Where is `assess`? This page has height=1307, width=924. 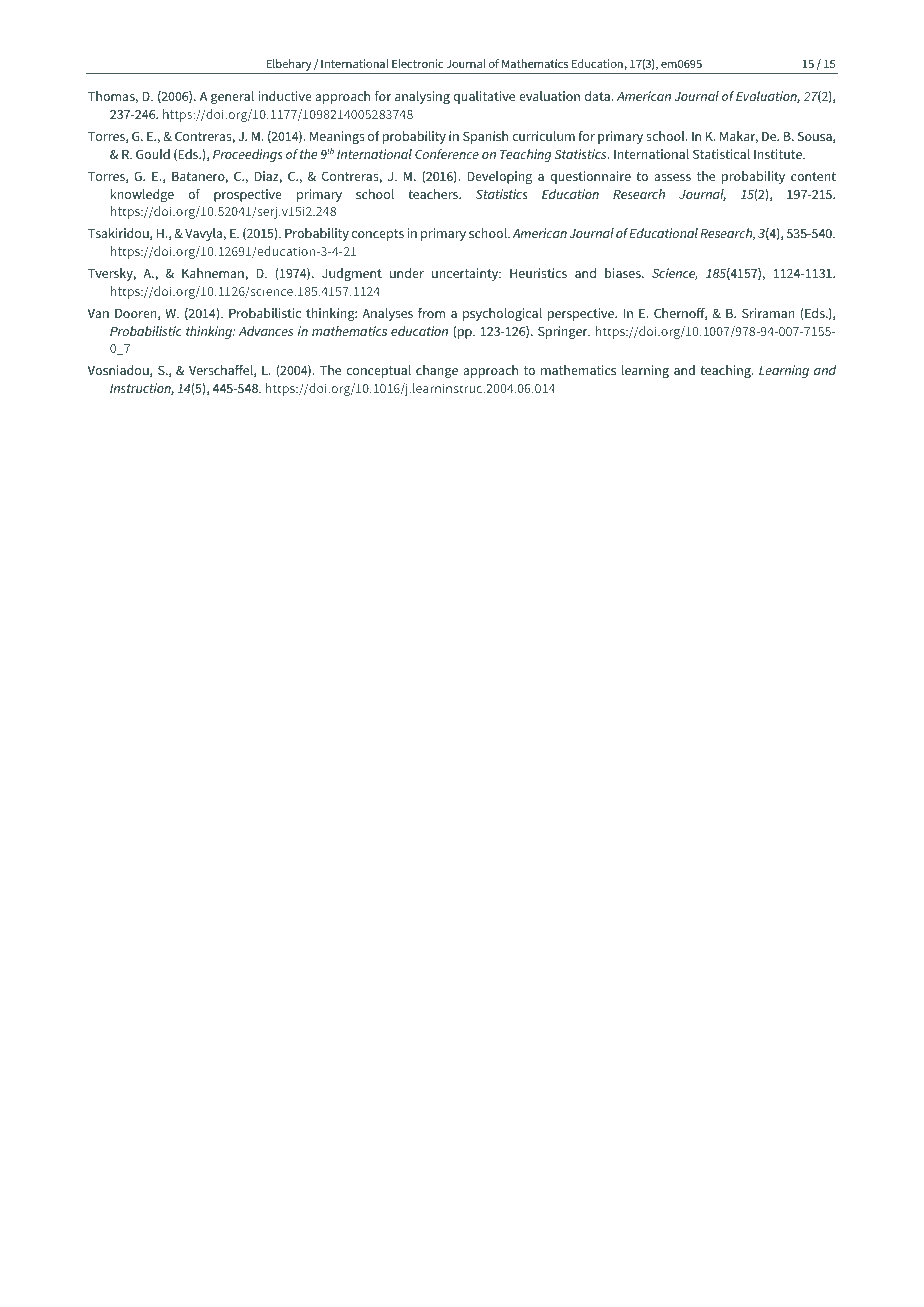
assess is located at coordinates (672, 177).
